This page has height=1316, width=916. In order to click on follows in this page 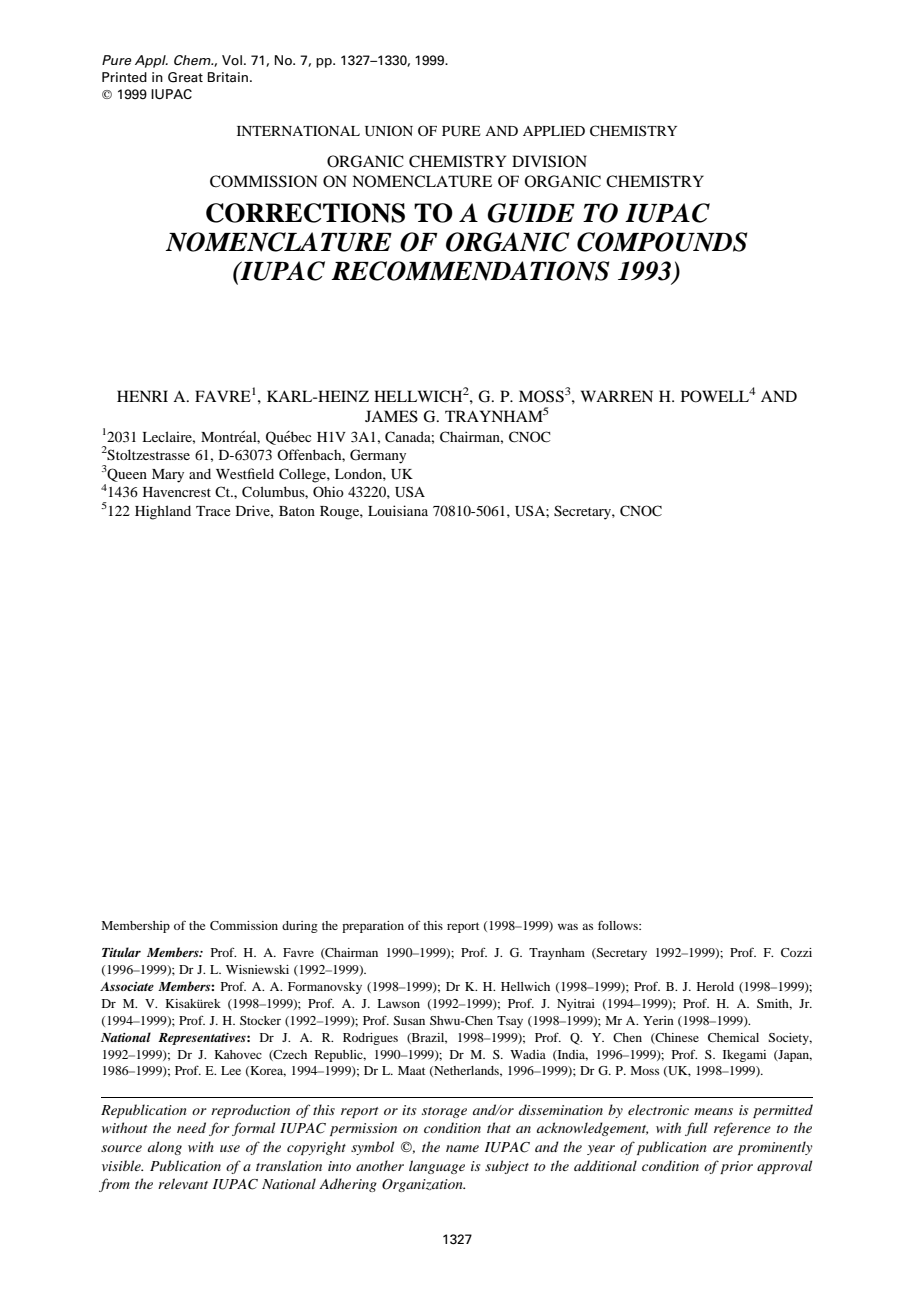, I will do `click(619, 925)`.
